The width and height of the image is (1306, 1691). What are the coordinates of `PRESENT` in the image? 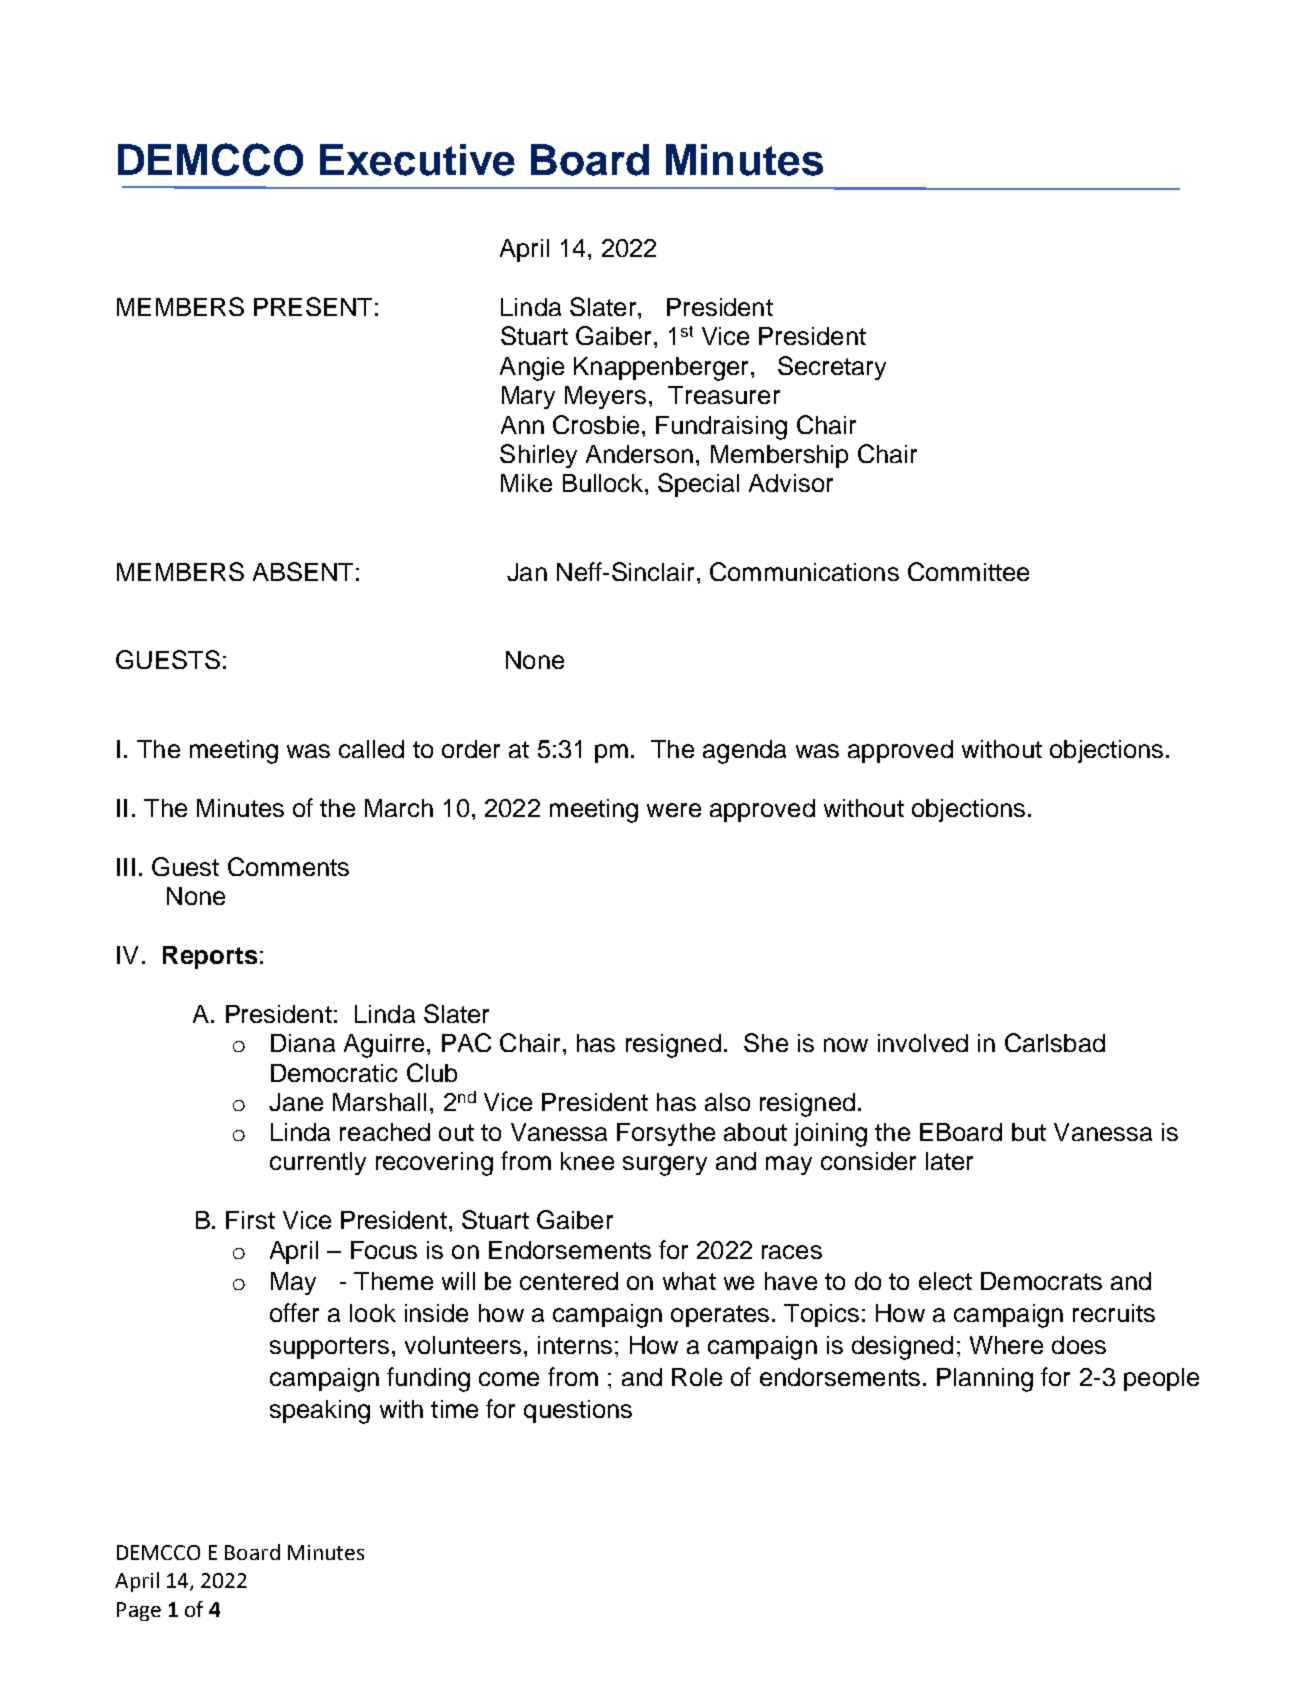 It's located at (313, 306).
